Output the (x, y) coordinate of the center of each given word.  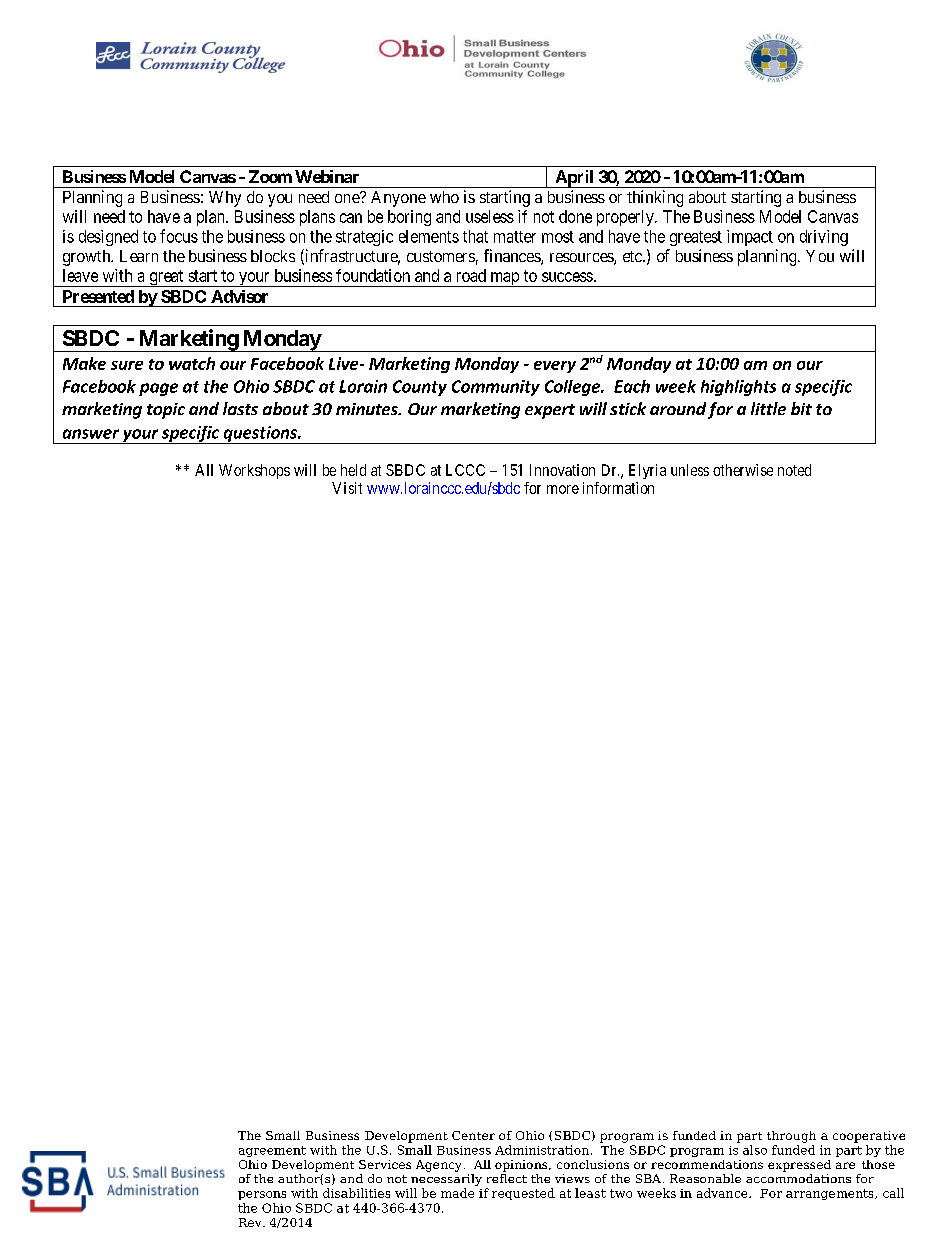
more (563, 489)
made (457, 1193)
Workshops (254, 471)
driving (824, 238)
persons (262, 1195)
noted (794, 470)
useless (490, 216)
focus (179, 236)
